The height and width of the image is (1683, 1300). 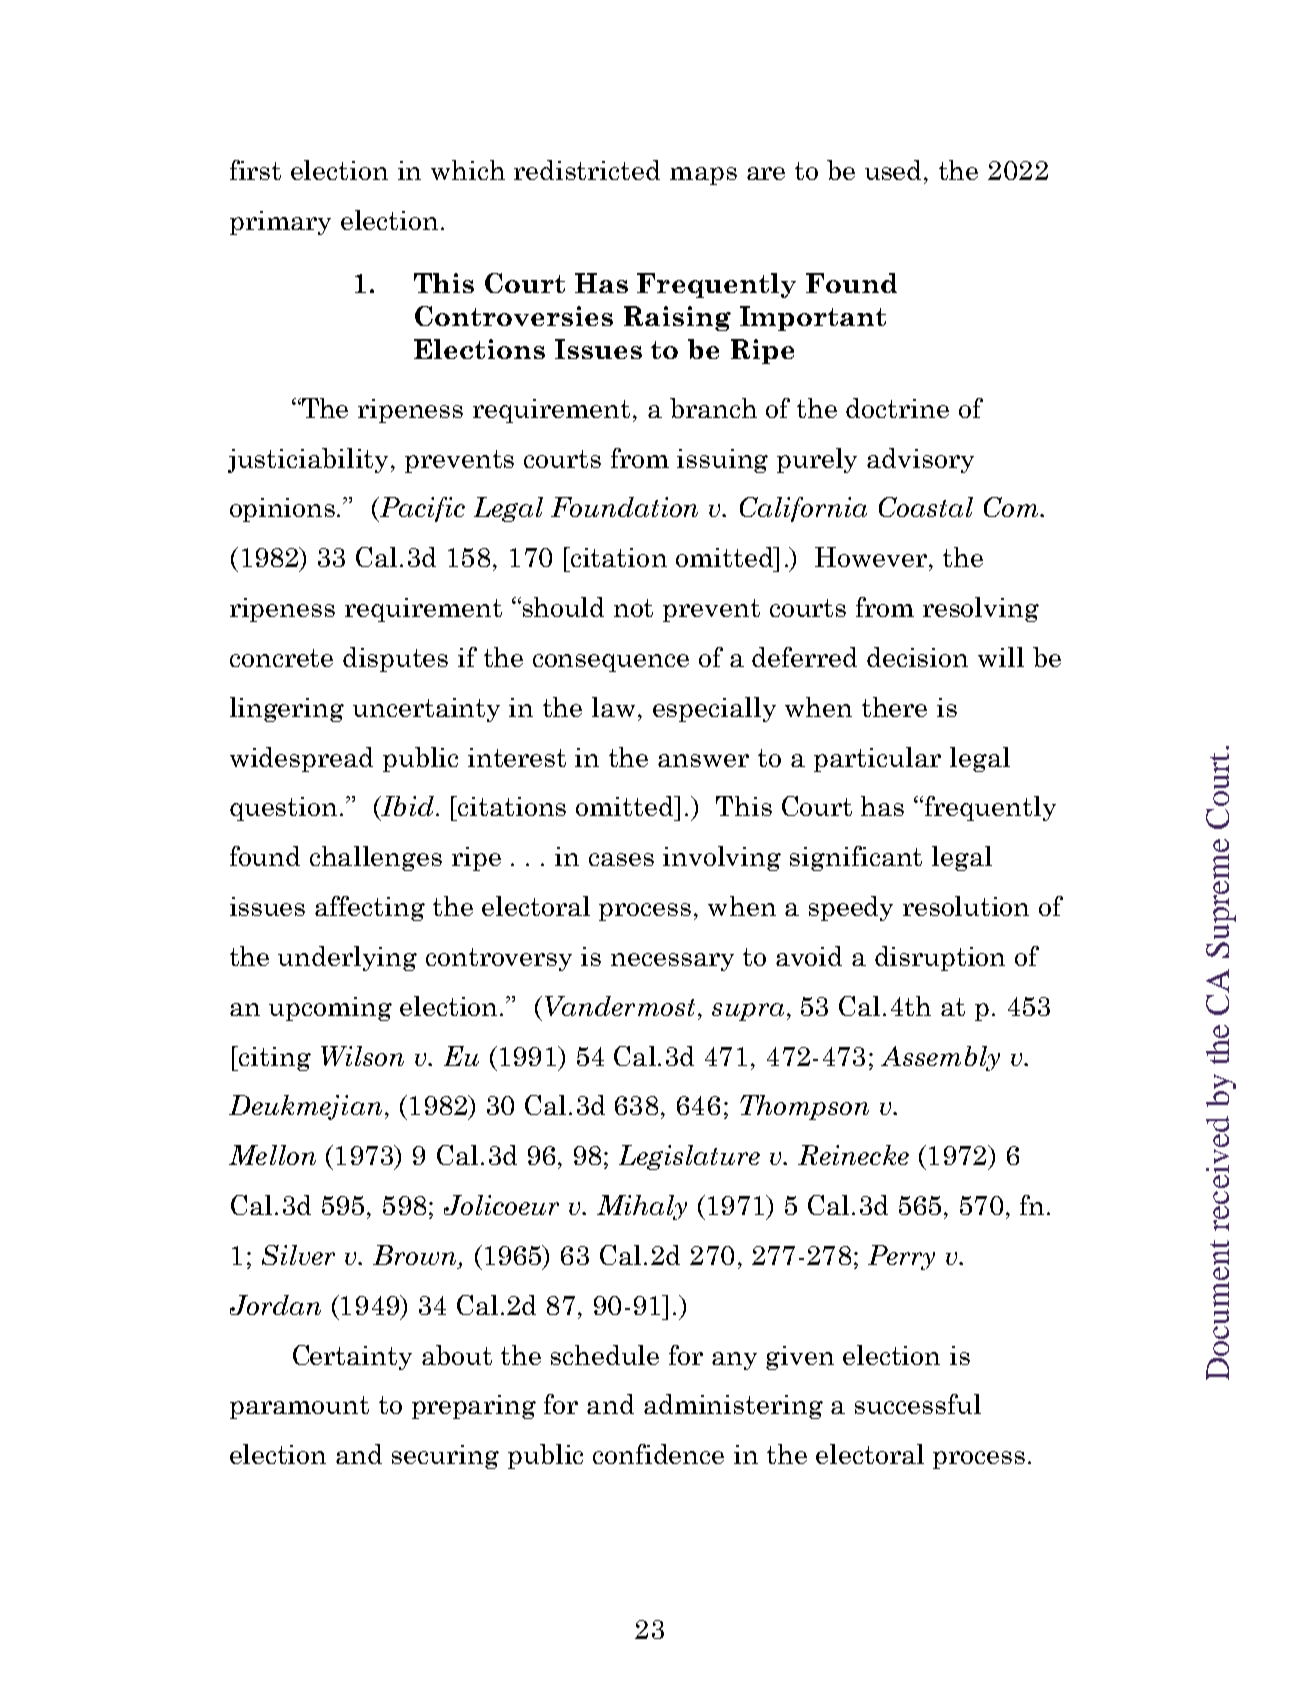 I want to click on Deukmejian, so click(x=305, y=1107).
